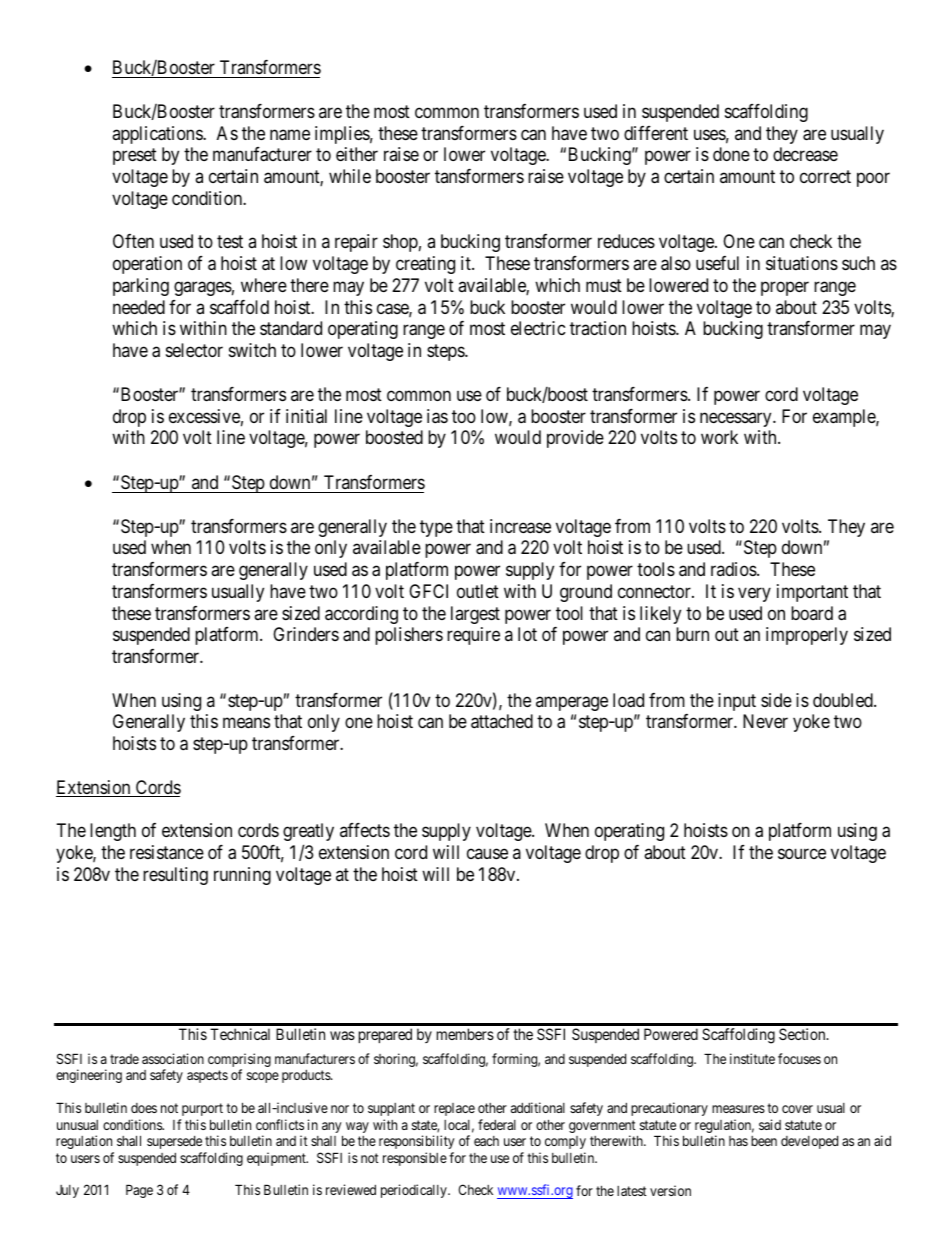 The image size is (952, 1233). Describe the element at coordinates (174, 1142) in the page. I see `supersede` at that location.
